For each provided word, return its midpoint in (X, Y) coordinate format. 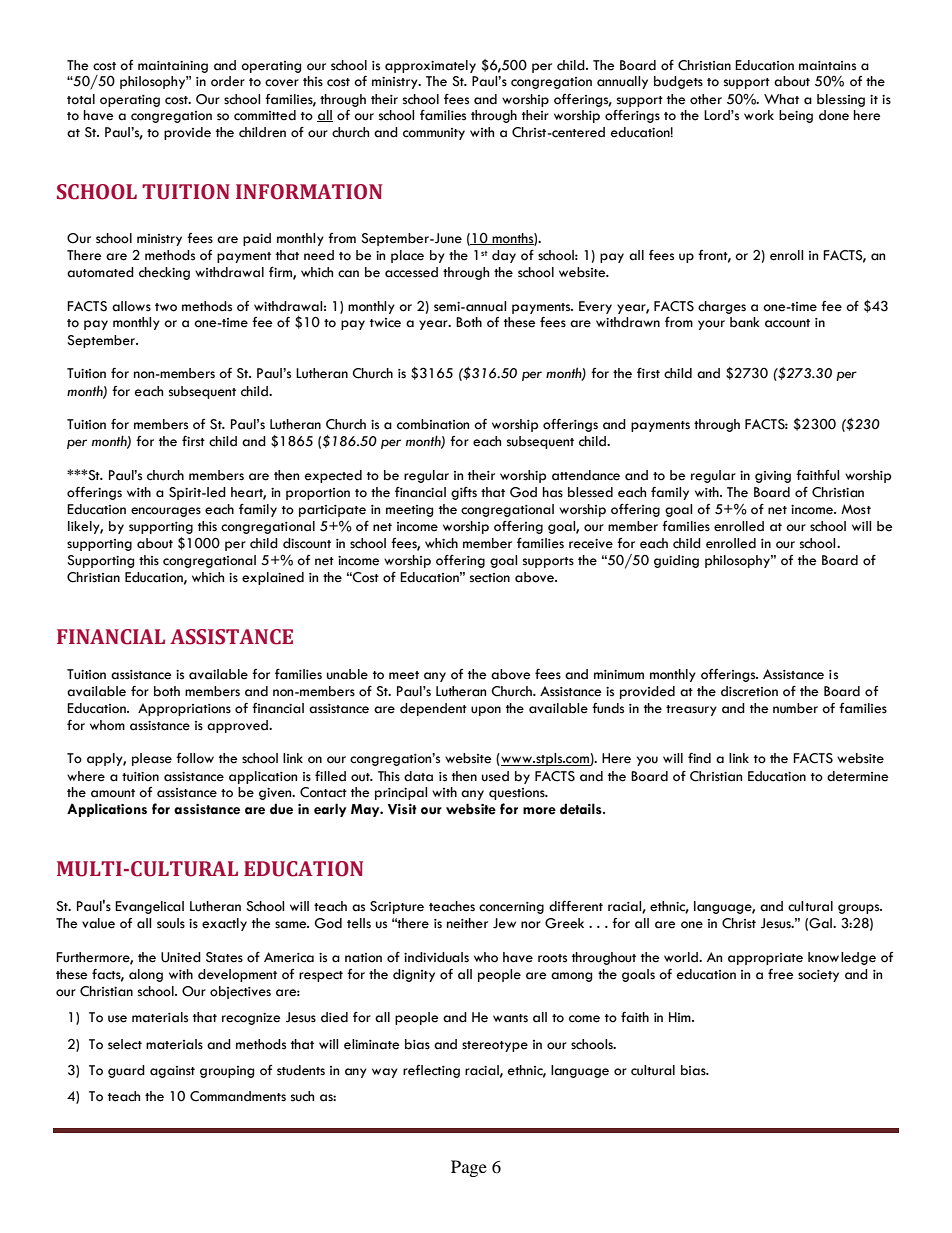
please (152, 759)
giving (773, 477)
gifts (464, 493)
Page (469, 1168)
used (495, 776)
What (781, 99)
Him (681, 1017)
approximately (430, 66)
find (699, 758)
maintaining (173, 67)
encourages (166, 512)
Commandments (238, 1096)
